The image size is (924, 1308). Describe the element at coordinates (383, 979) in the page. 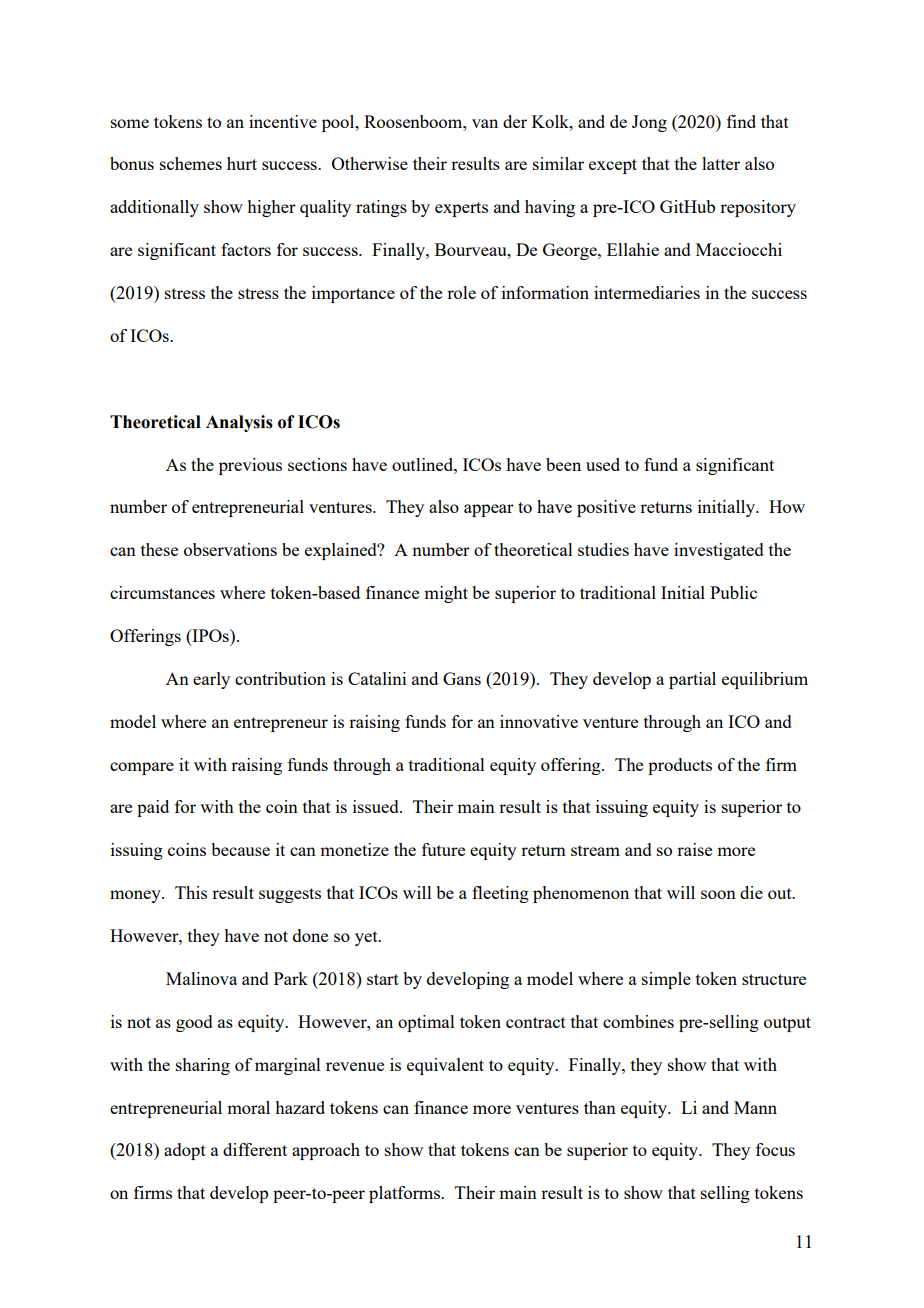

I see `start` at that location.
